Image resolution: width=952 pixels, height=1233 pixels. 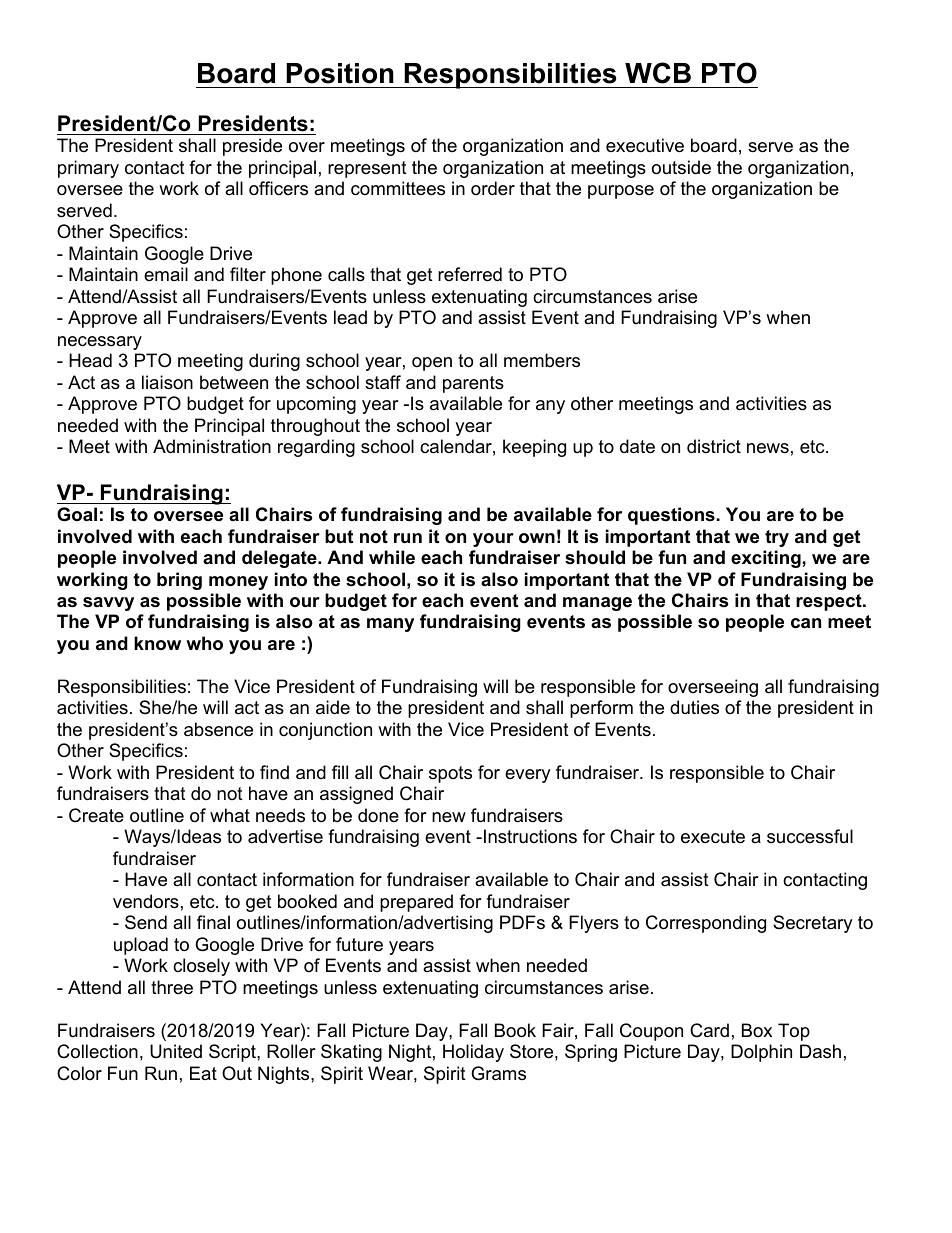 What do you see at coordinates (767, 559) in the screenshot?
I see `exciting` at bounding box center [767, 559].
